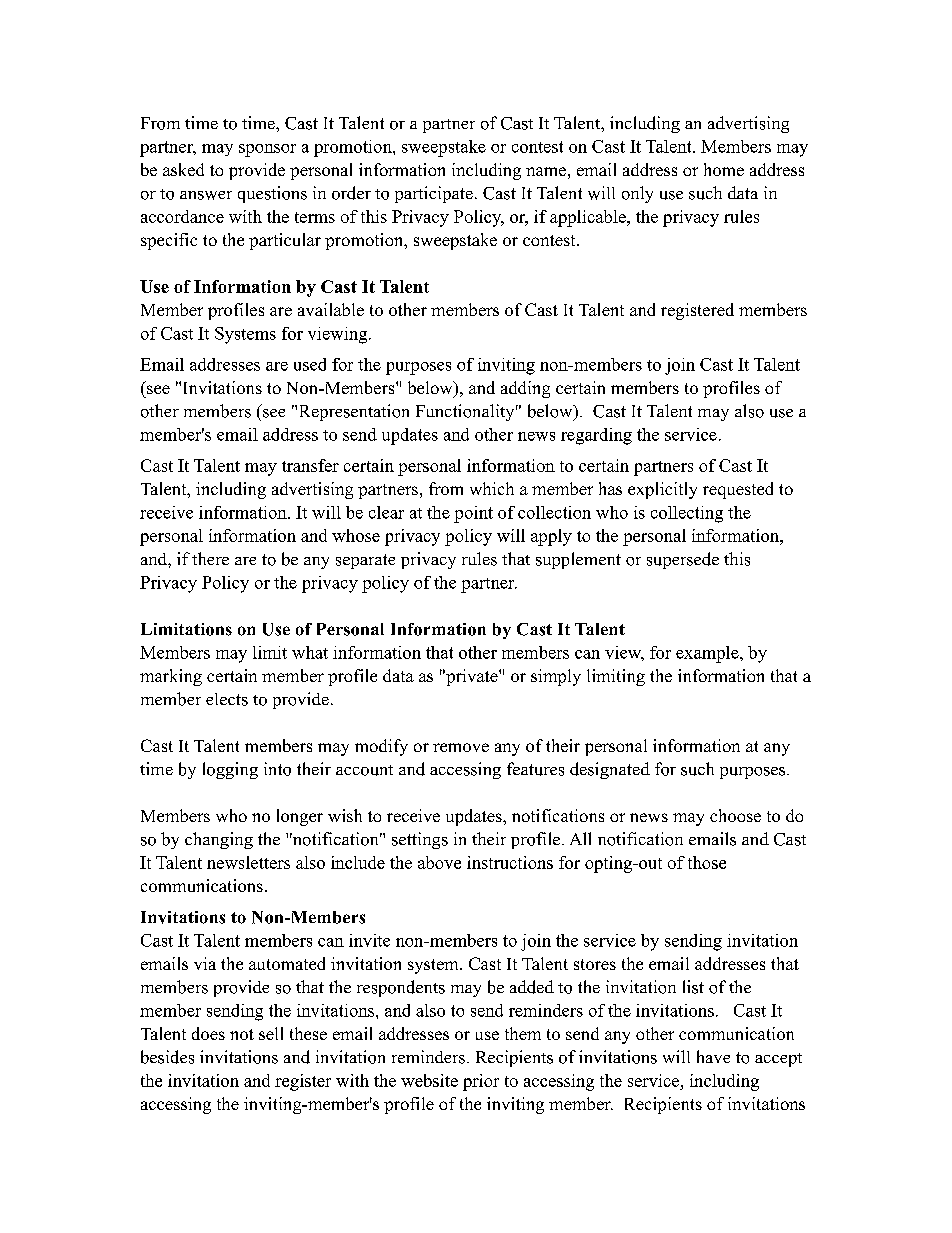 This image has width=952, height=1233. What do you see at coordinates (713, 1056) in the image?
I see `have` at bounding box center [713, 1056].
